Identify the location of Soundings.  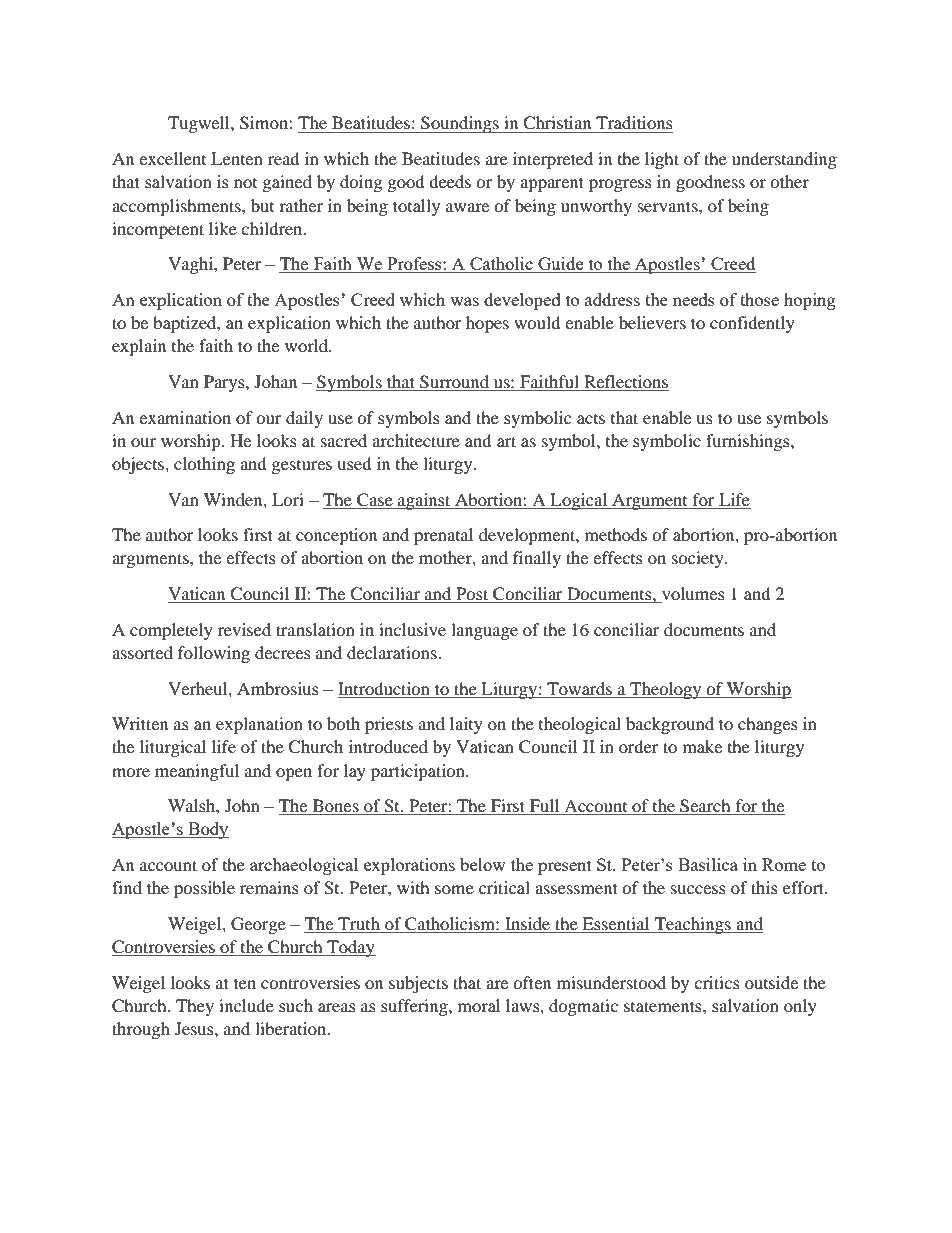
(460, 124).
